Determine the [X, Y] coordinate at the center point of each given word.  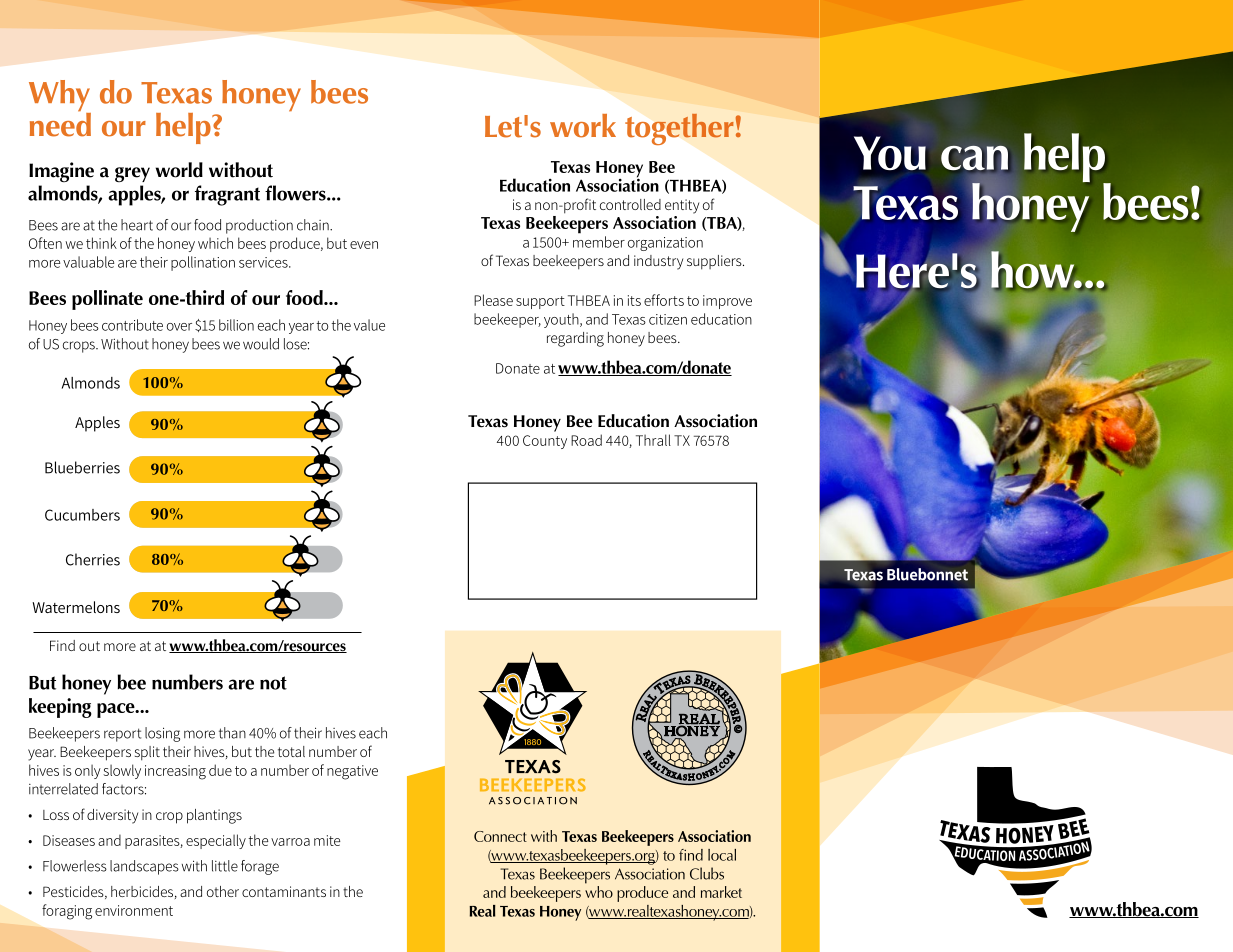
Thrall [653, 440]
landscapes [144, 867]
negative [352, 772]
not [273, 683]
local [722, 855]
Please [493, 300]
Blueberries [82, 467]
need [60, 123]
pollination [203, 263]
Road [586, 440]
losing [162, 734]
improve [727, 302]
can [974, 159]
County [545, 442]
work [583, 126]
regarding [575, 339]
